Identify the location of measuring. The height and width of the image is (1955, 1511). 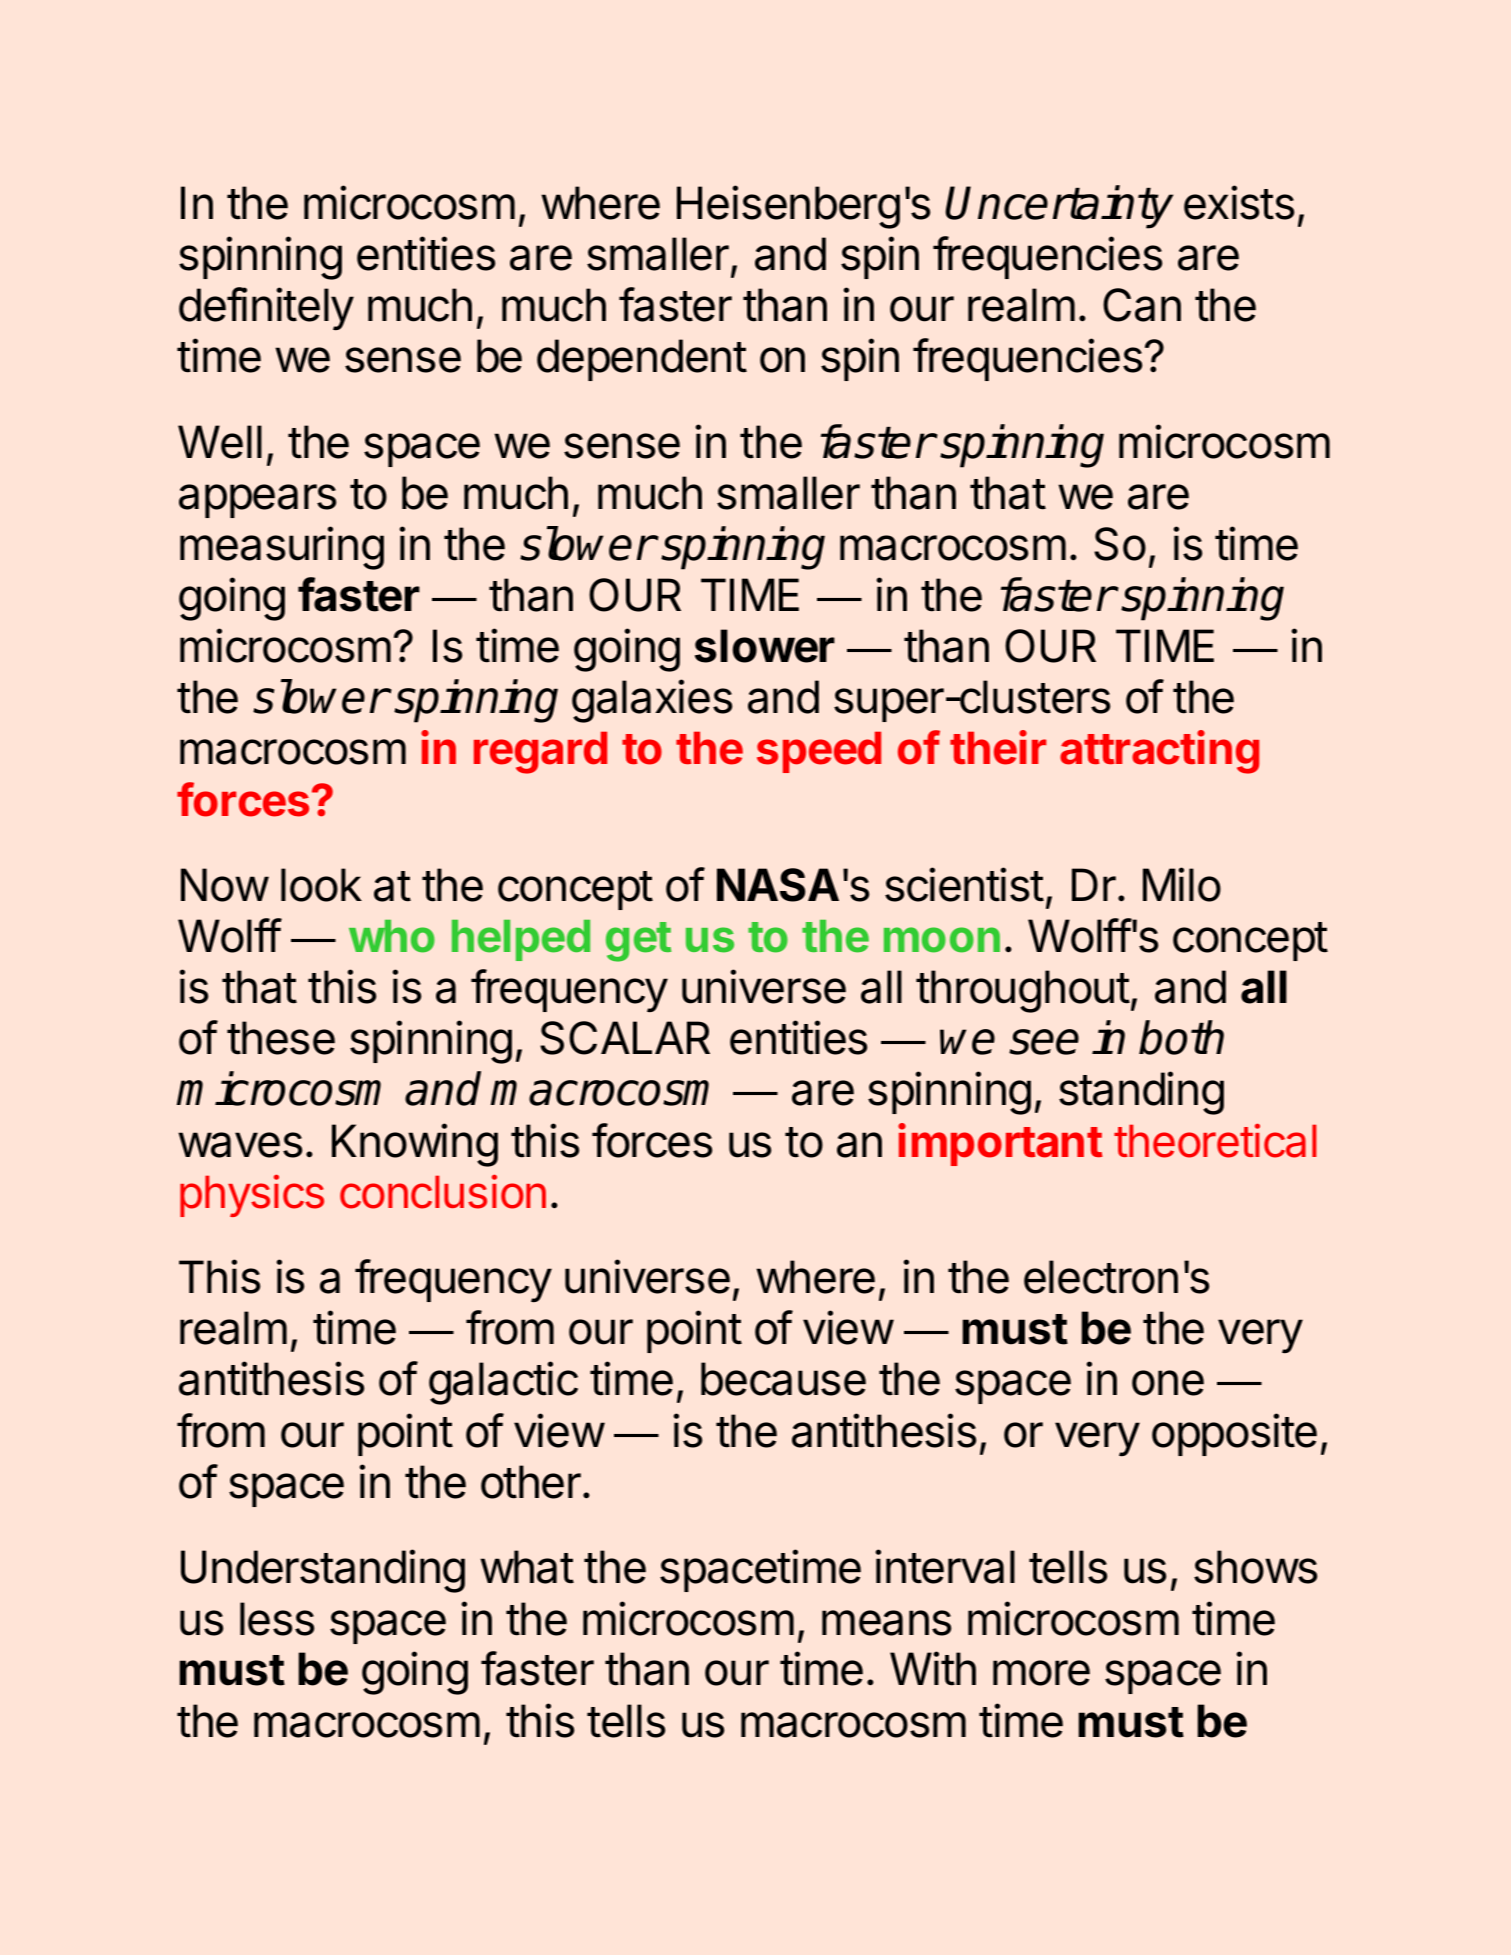
(282, 548).
